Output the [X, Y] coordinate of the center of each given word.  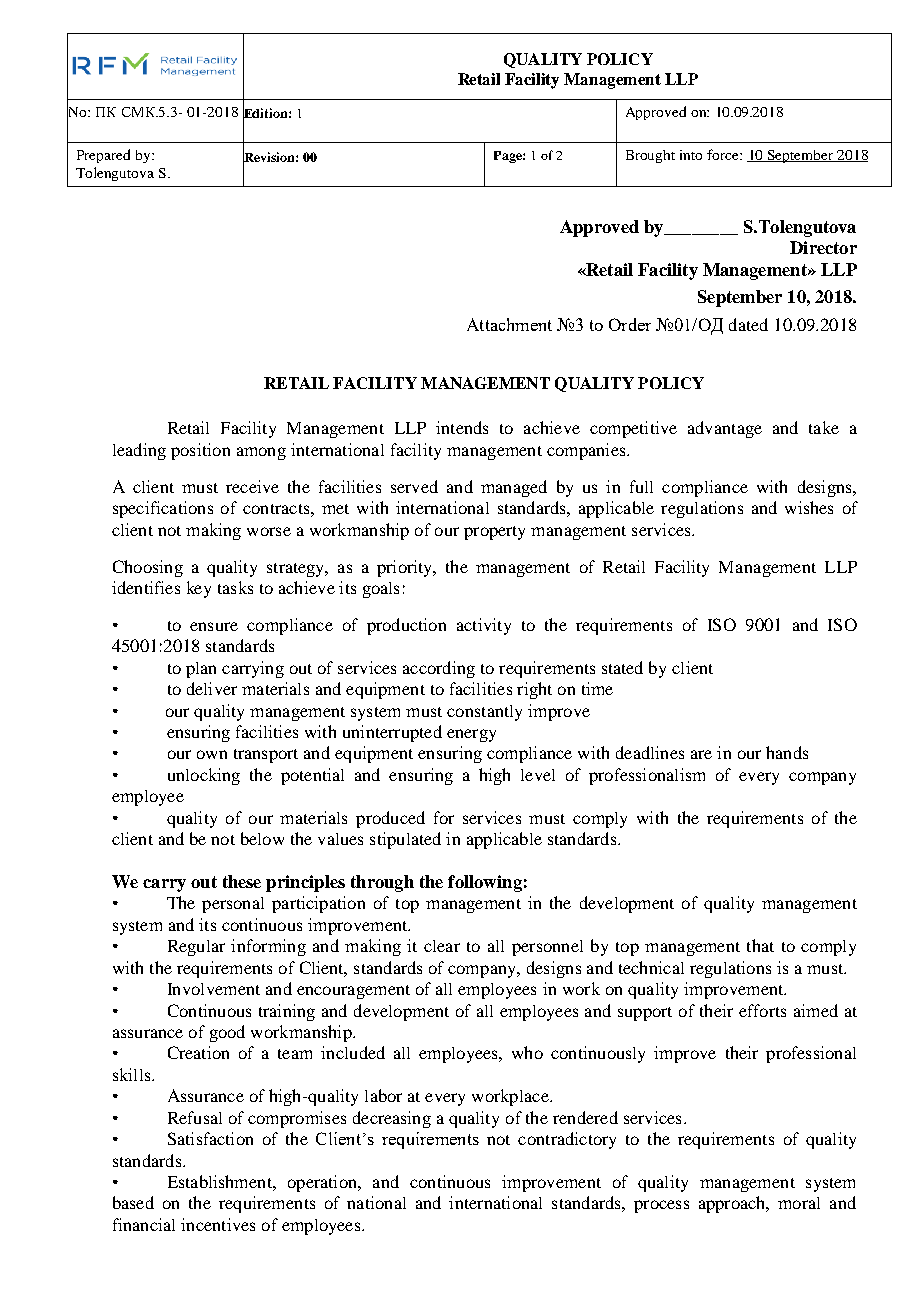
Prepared [103, 156]
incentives [218, 1224]
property [494, 533]
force [724, 154]
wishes [809, 507]
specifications [163, 509]
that [760, 945]
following [485, 883]
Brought [650, 156]
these [242, 881]
